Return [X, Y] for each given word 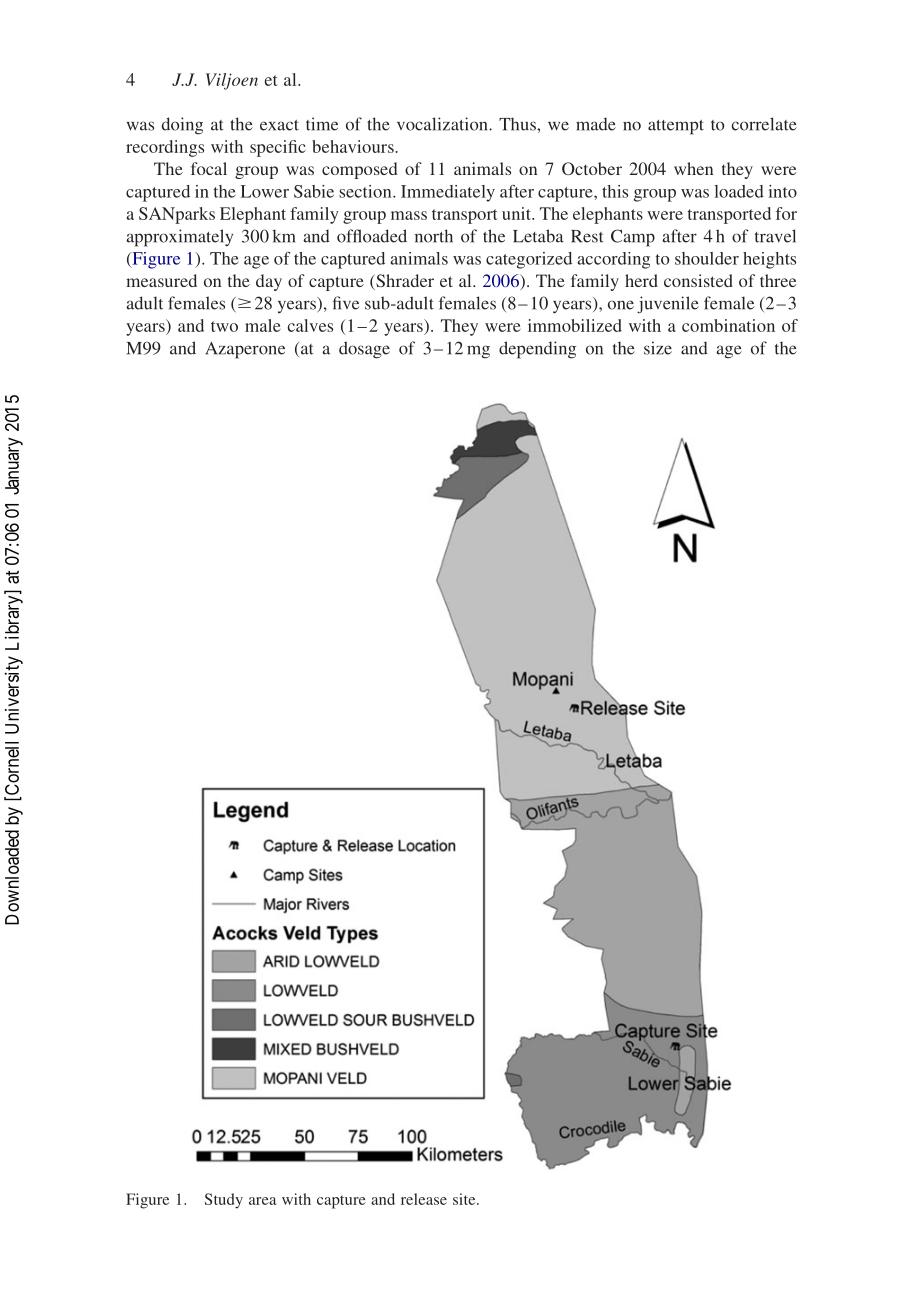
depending [537, 350]
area [262, 1201]
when [693, 168]
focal [209, 168]
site [465, 1199]
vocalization [443, 124]
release [424, 1199]
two [224, 326]
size [658, 348]
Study [224, 1201]
